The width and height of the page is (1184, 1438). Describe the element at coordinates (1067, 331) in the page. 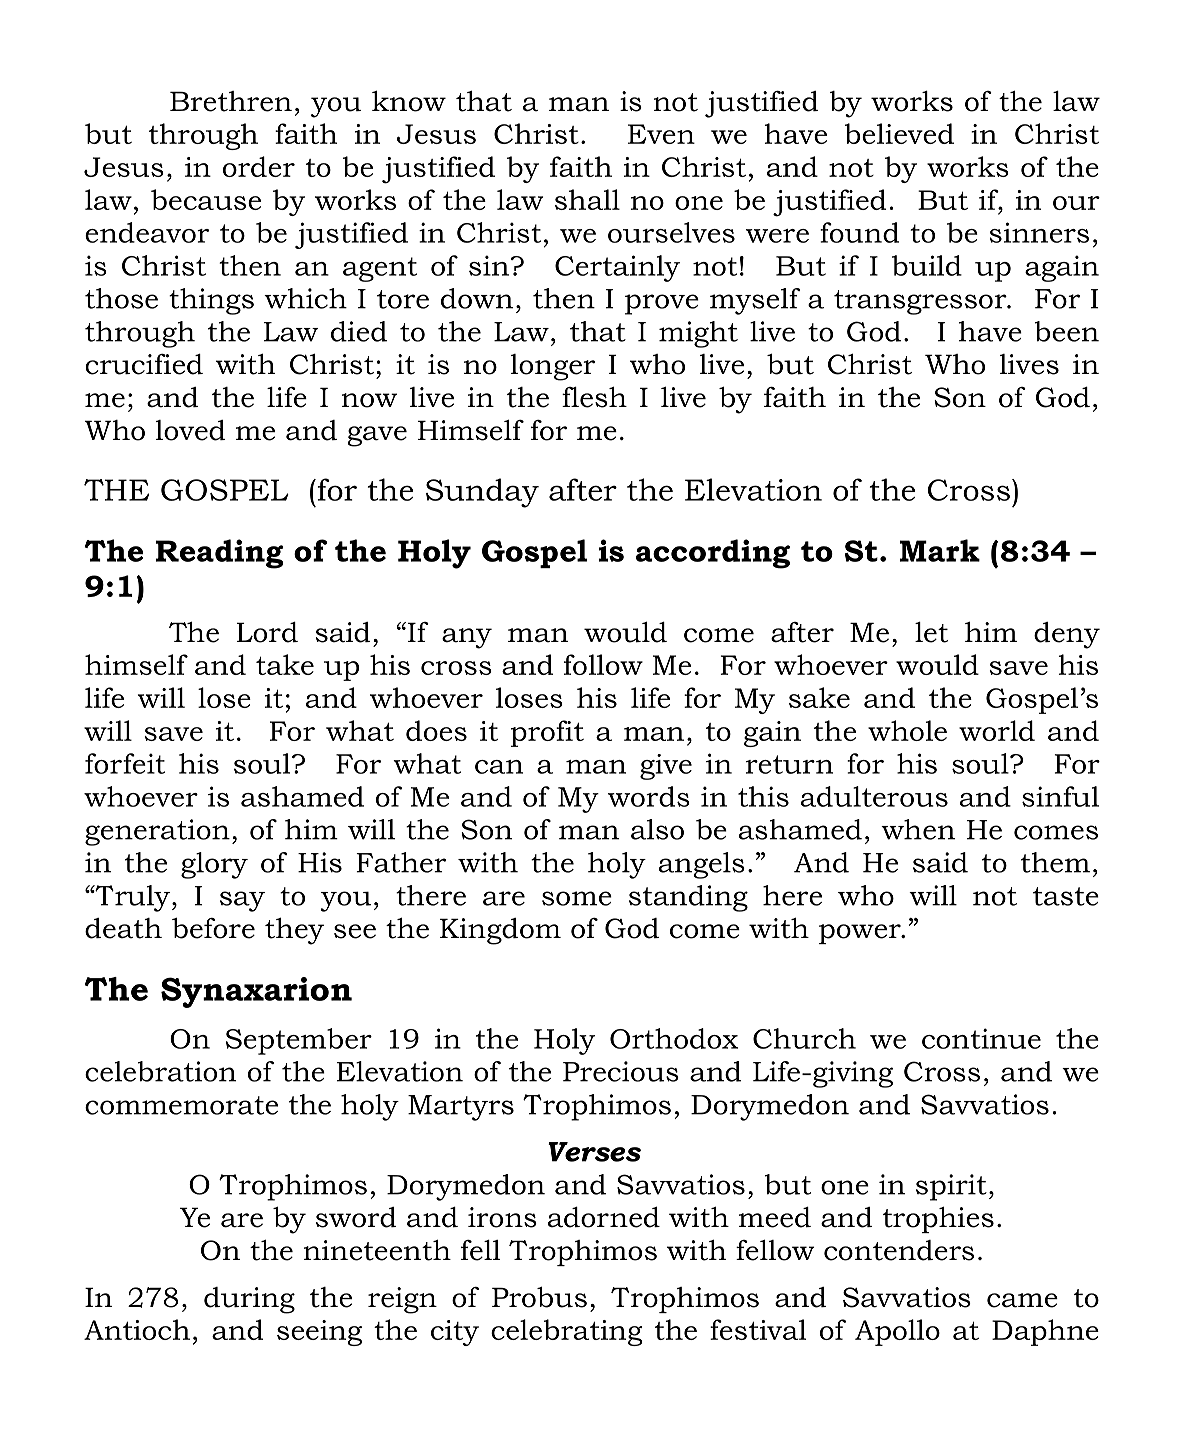

I see `been` at that location.
